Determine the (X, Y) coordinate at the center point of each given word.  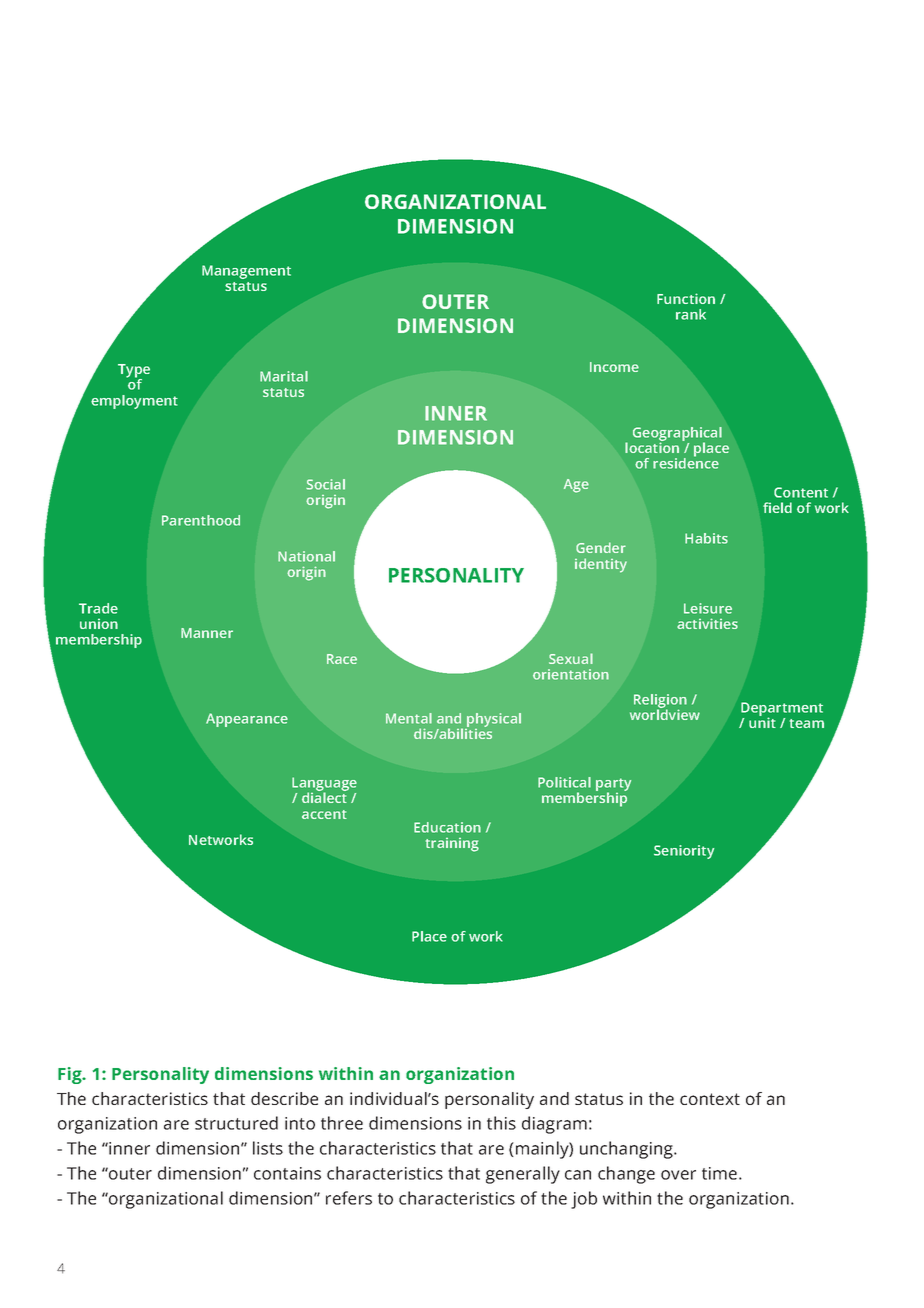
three (342, 1123)
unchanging (627, 1150)
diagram (554, 1125)
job (584, 1200)
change (626, 1175)
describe (284, 1098)
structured (236, 1123)
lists (268, 1148)
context (710, 1099)
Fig (71, 1075)
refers (349, 1198)
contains (287, 1173)
